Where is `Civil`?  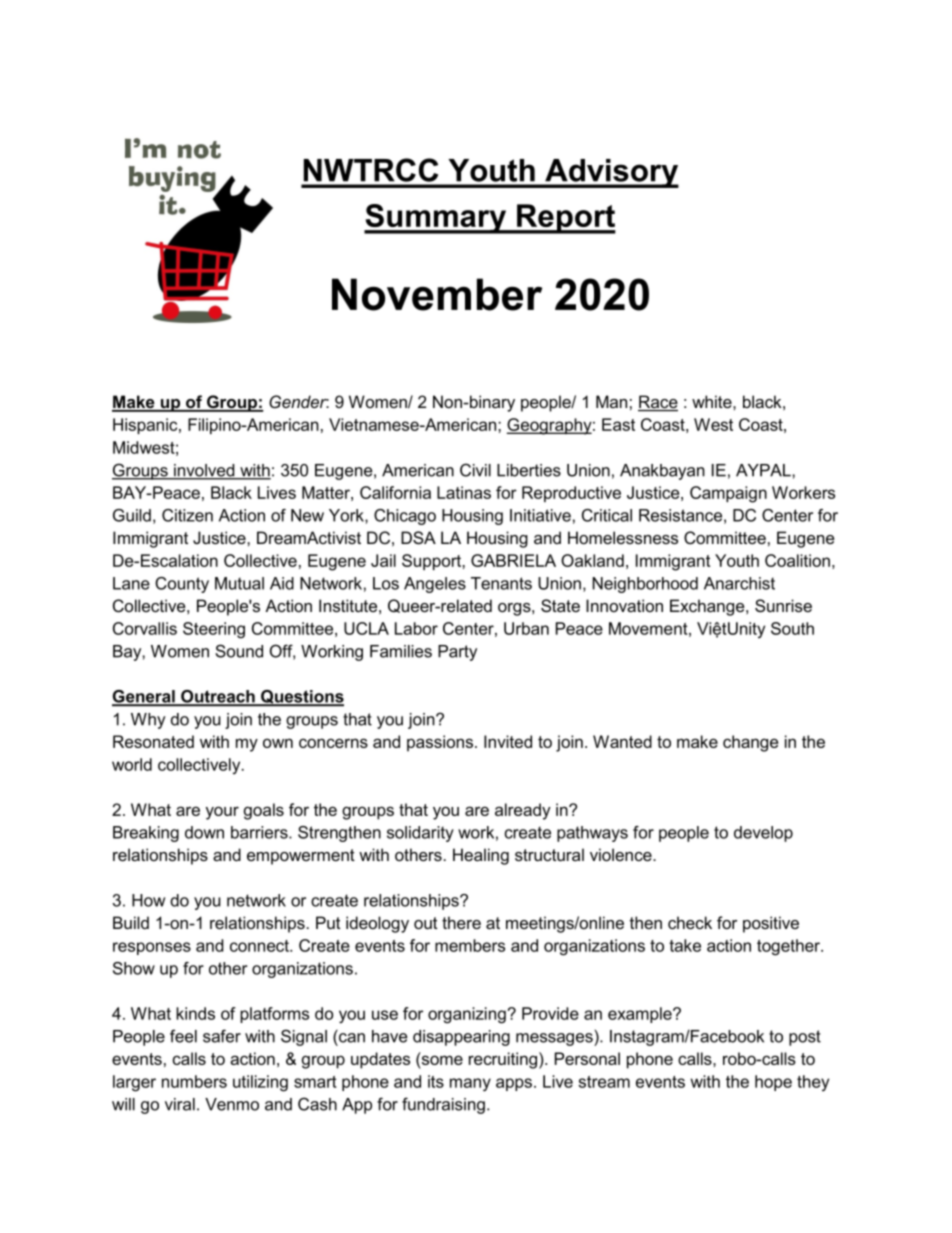 Civil is located at coordinates (475, 470).
